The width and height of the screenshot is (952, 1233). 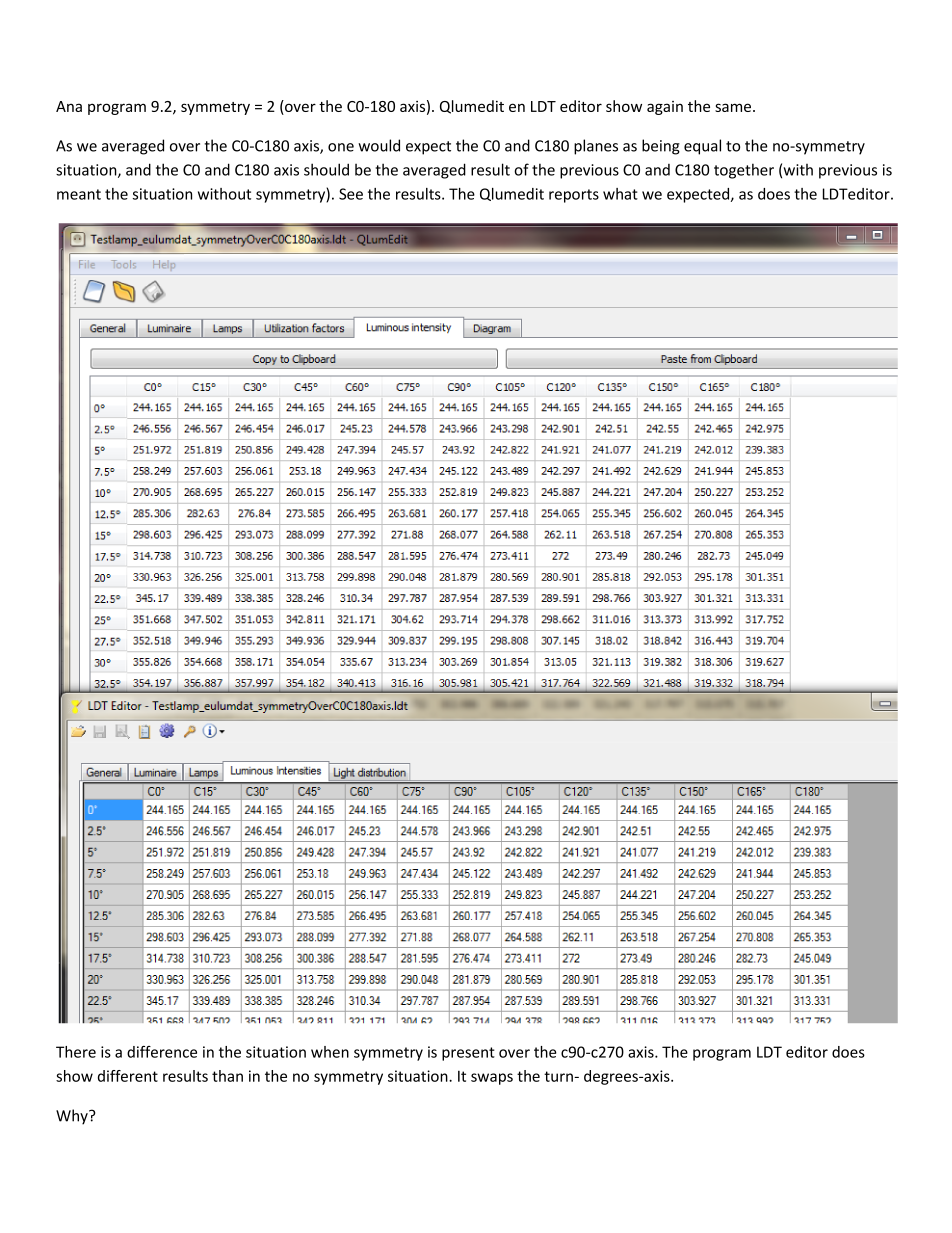 I want to click on different, so click(x=128, y=1076).
